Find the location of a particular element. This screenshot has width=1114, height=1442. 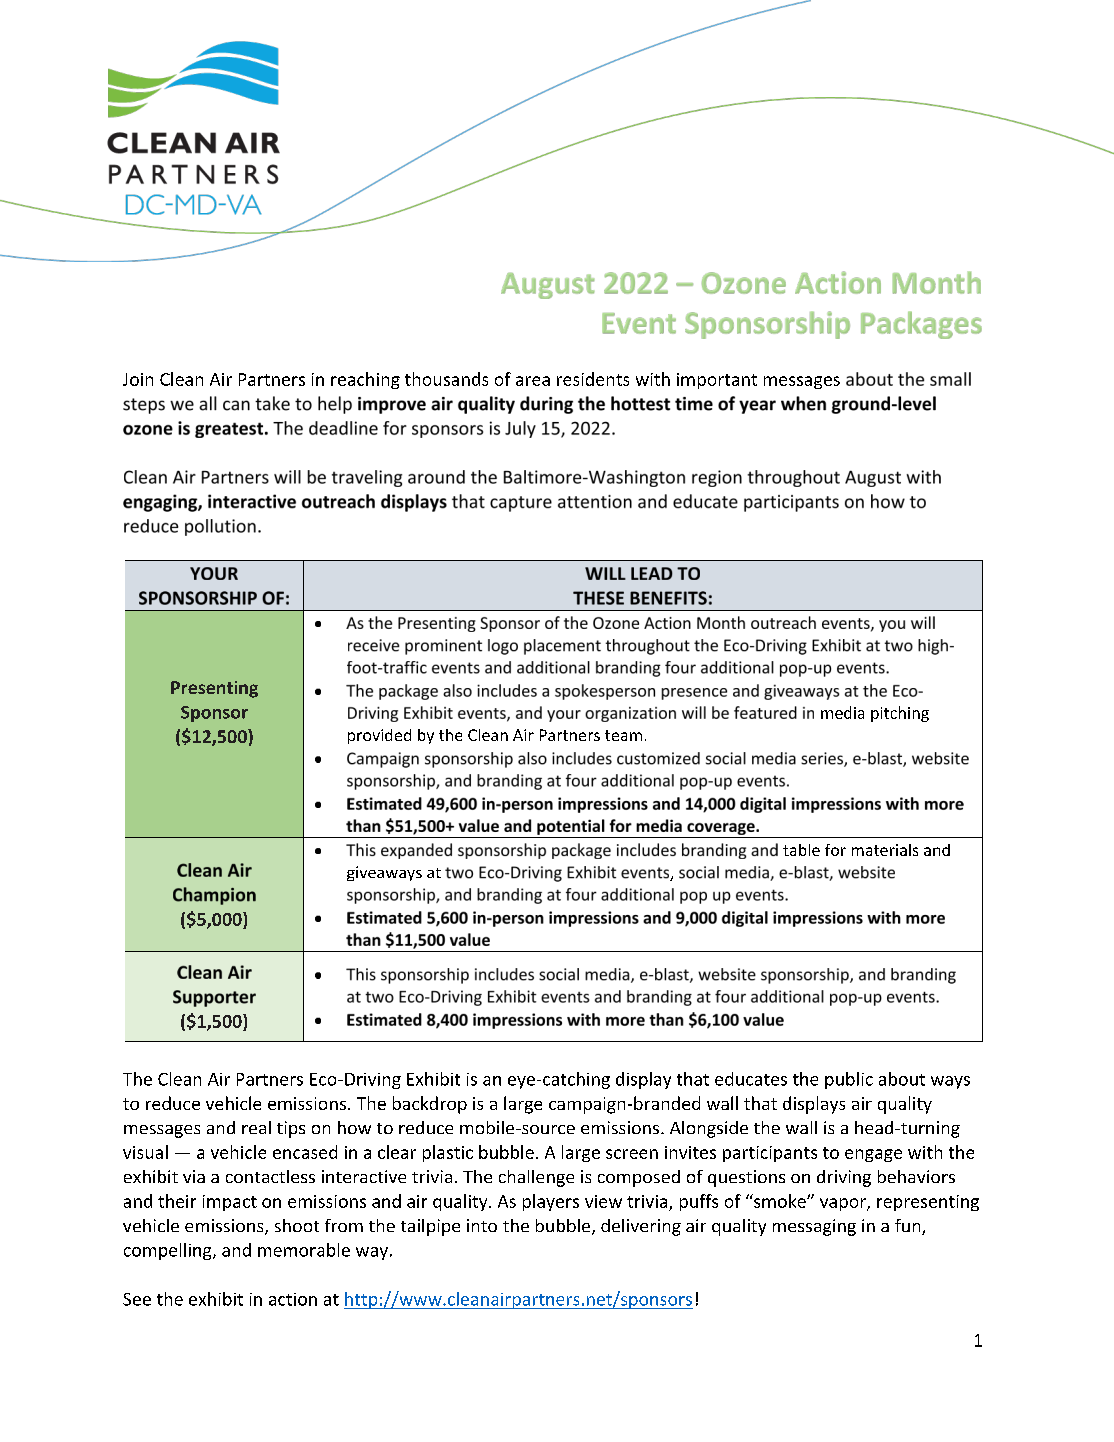

provided is located at coordinates (379, 736).
